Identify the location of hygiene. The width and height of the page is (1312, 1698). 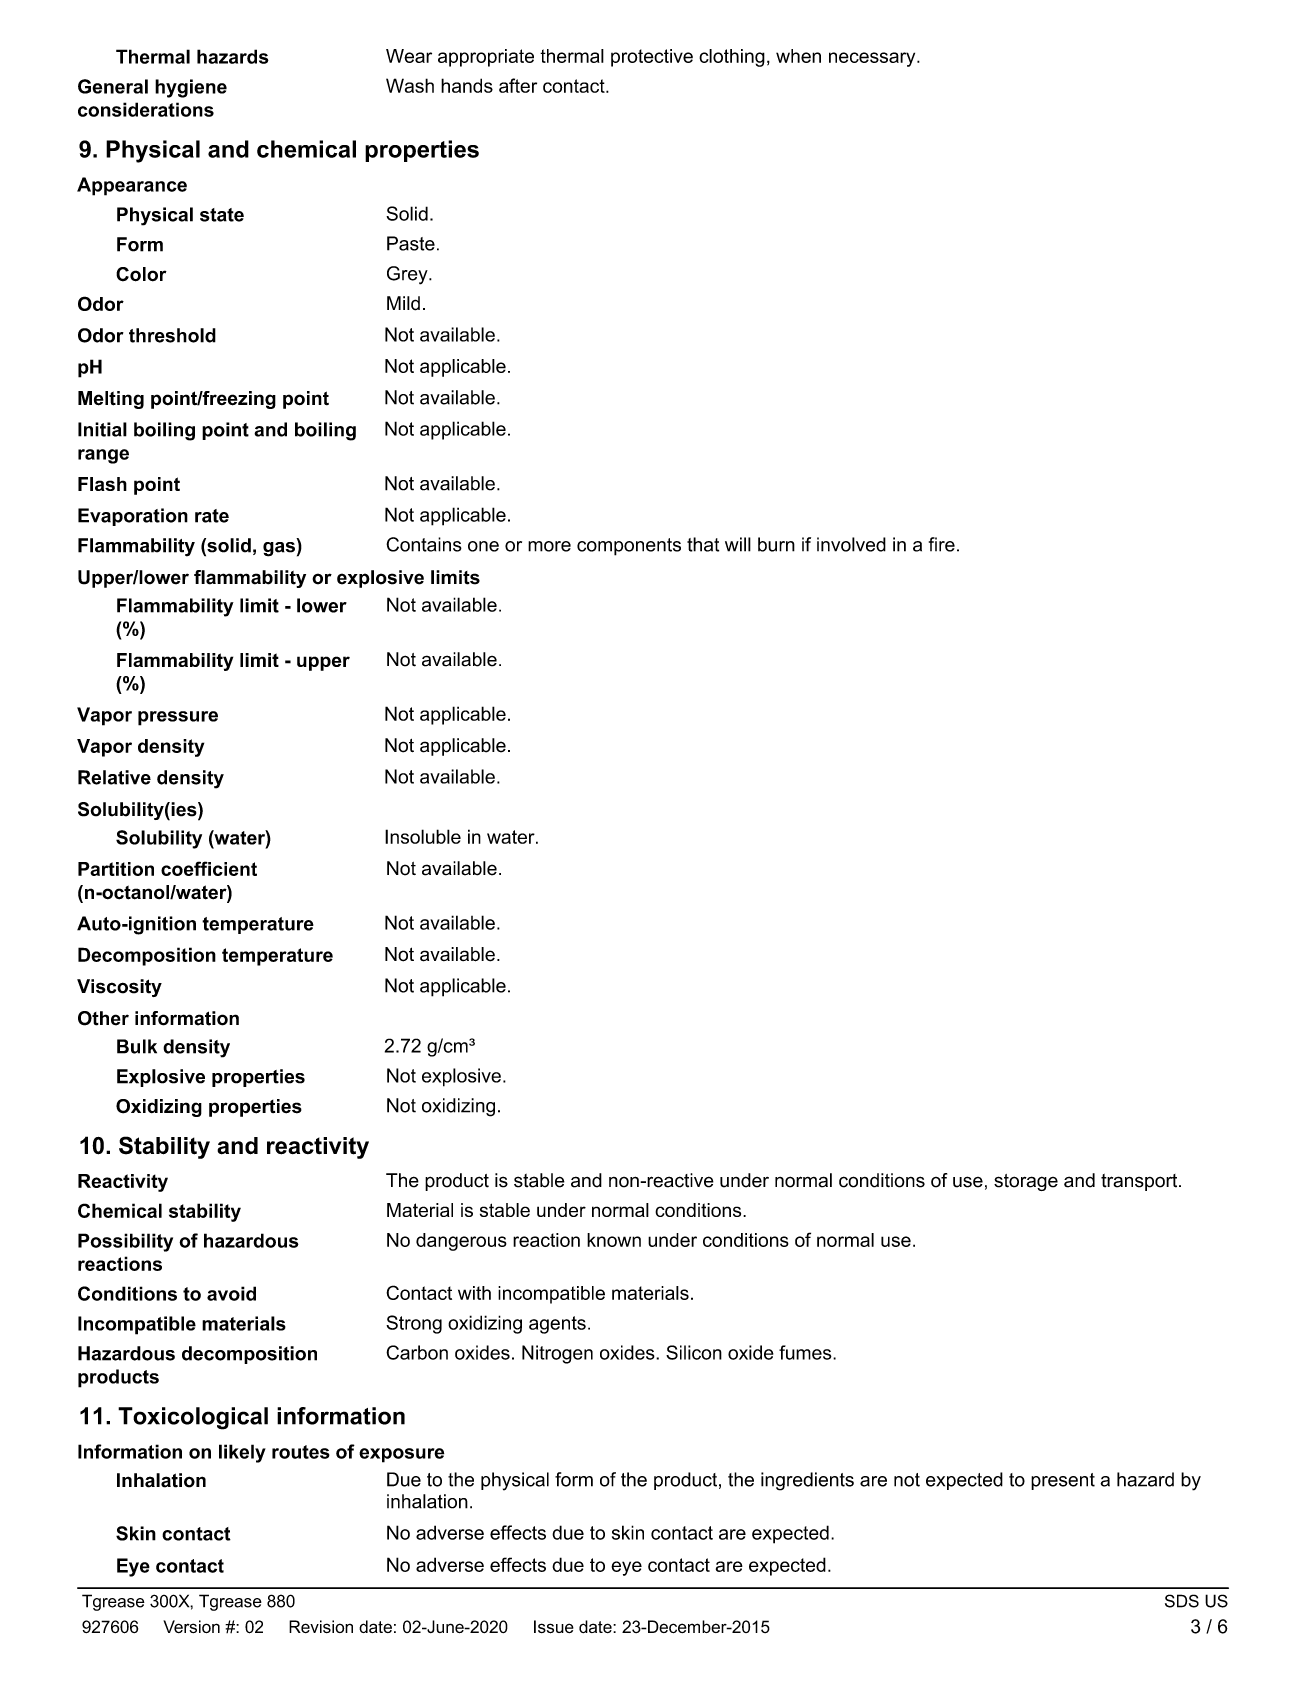
(191, 88).
